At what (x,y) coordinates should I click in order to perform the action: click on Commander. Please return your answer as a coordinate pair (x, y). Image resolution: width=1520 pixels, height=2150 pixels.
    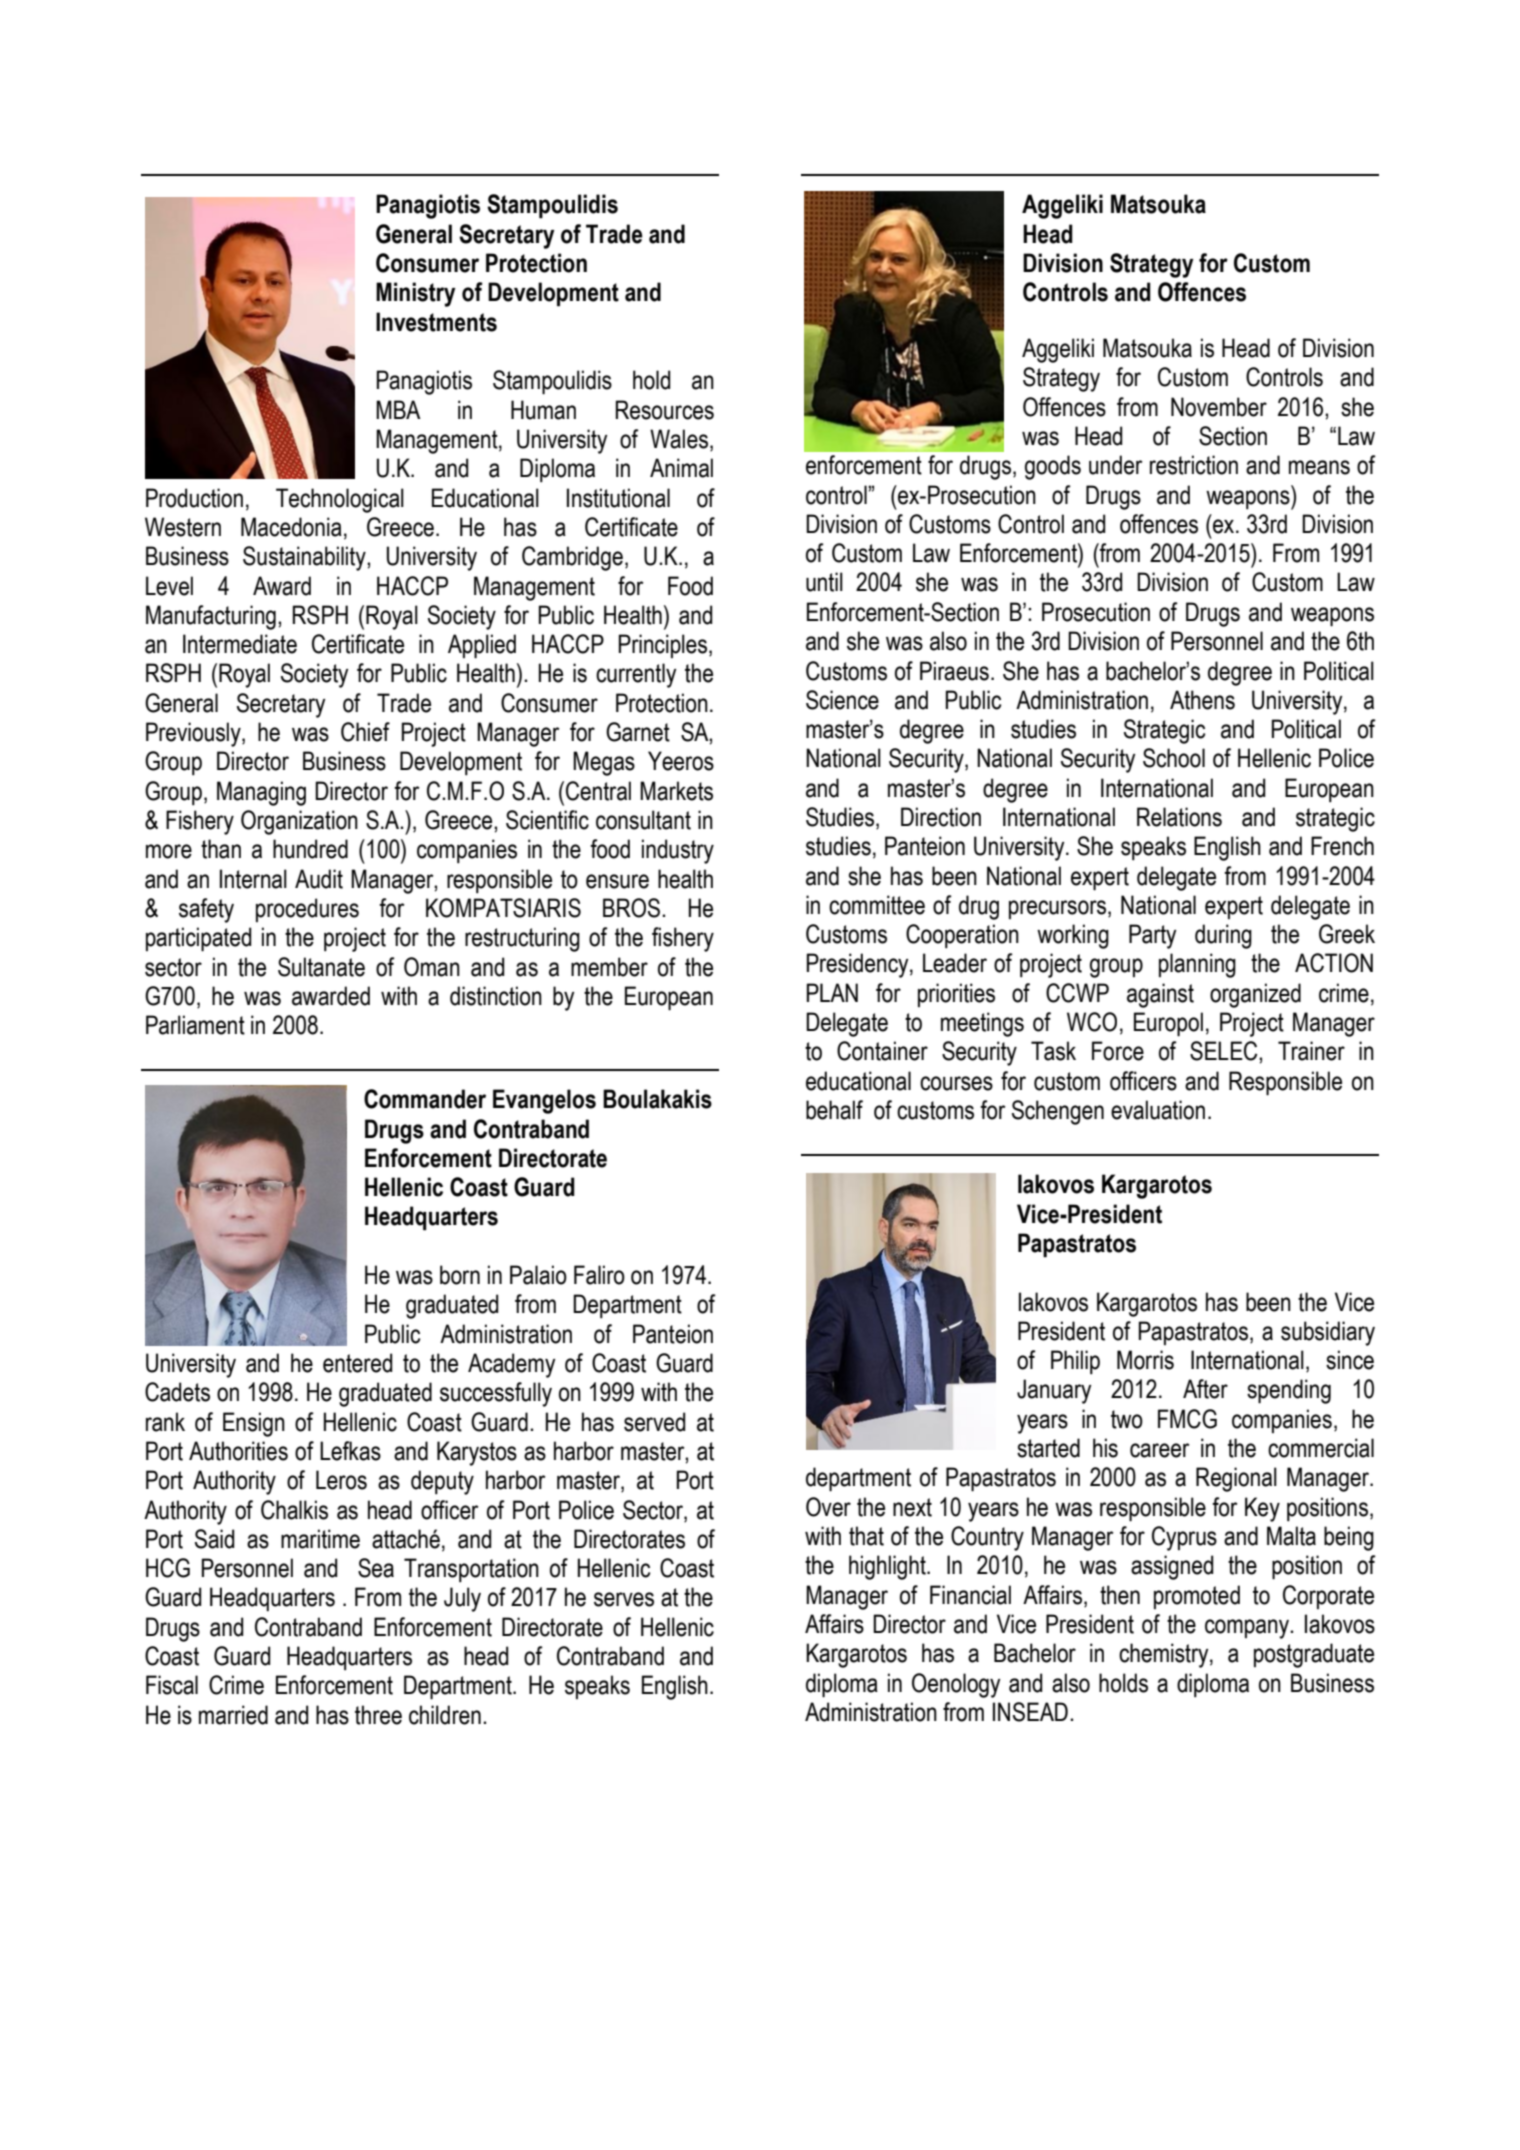
    Looking at the image, I should click on (425, 1099).
